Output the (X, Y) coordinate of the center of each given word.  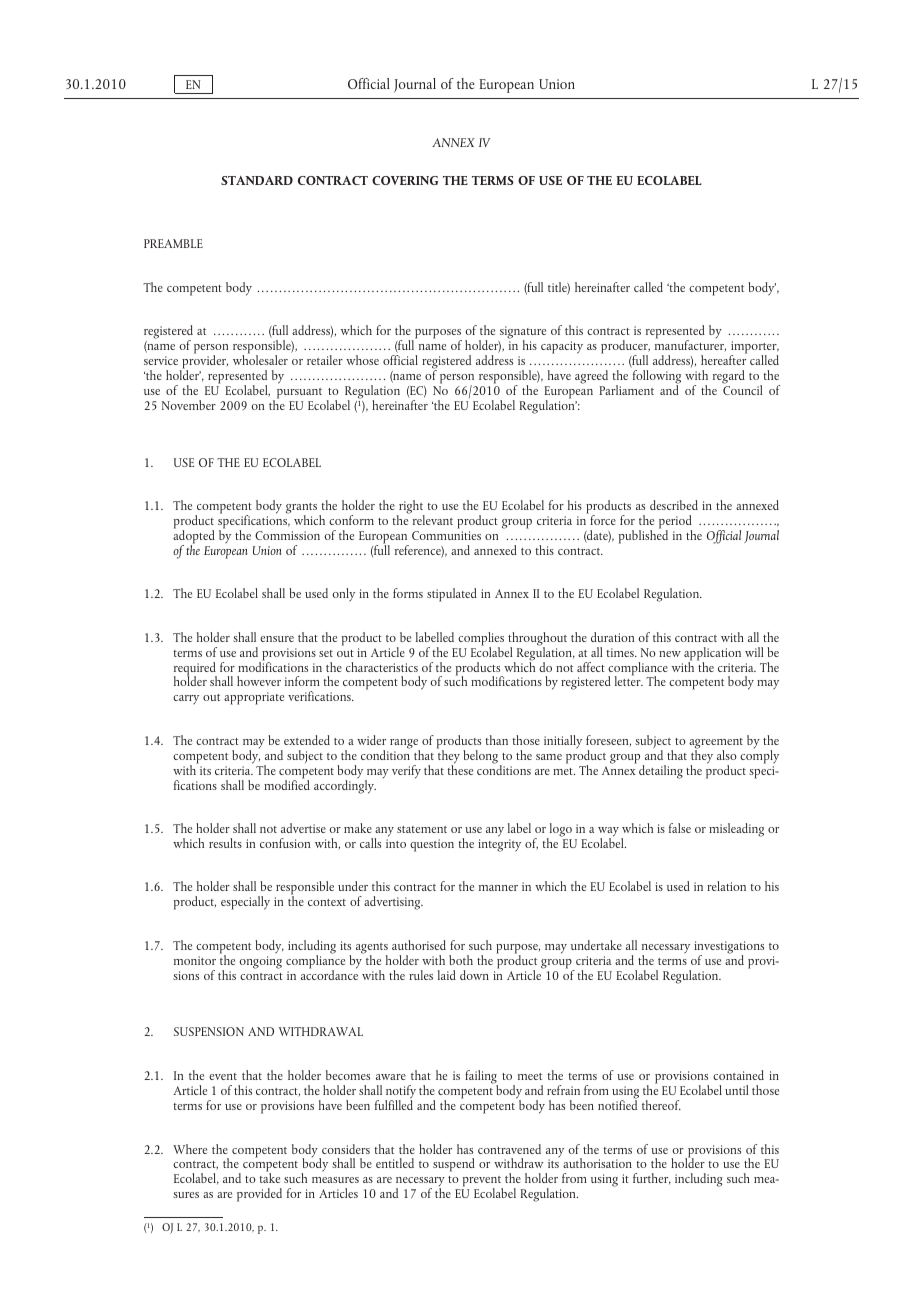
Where (190, 1149)
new (670, 654)
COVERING (405, 180)
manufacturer (690, 344)
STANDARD (257, 180)
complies (481, 640)
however (259, 681)
